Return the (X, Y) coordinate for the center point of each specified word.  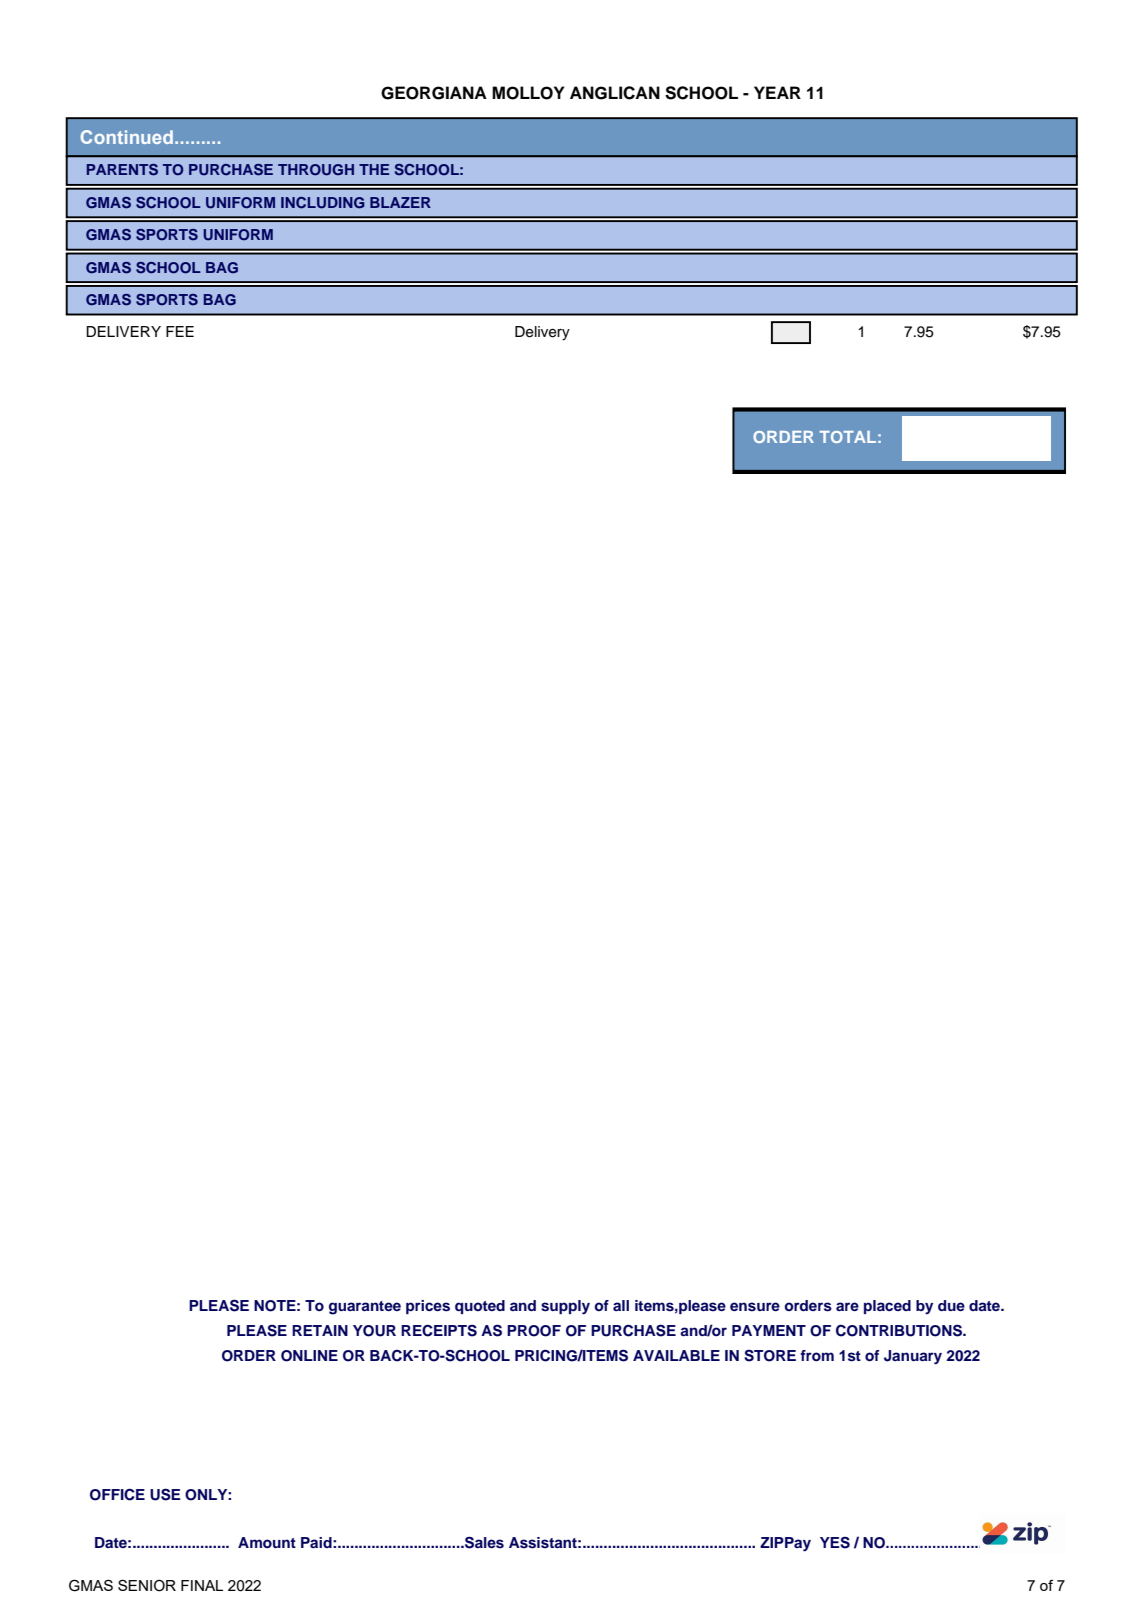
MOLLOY (528, 93)
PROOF (534, 1331)
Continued (127, 137)
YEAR (777, 92)
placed (887, 1307)
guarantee (365, 1308)
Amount (267, 1542)
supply (565, 1307)
